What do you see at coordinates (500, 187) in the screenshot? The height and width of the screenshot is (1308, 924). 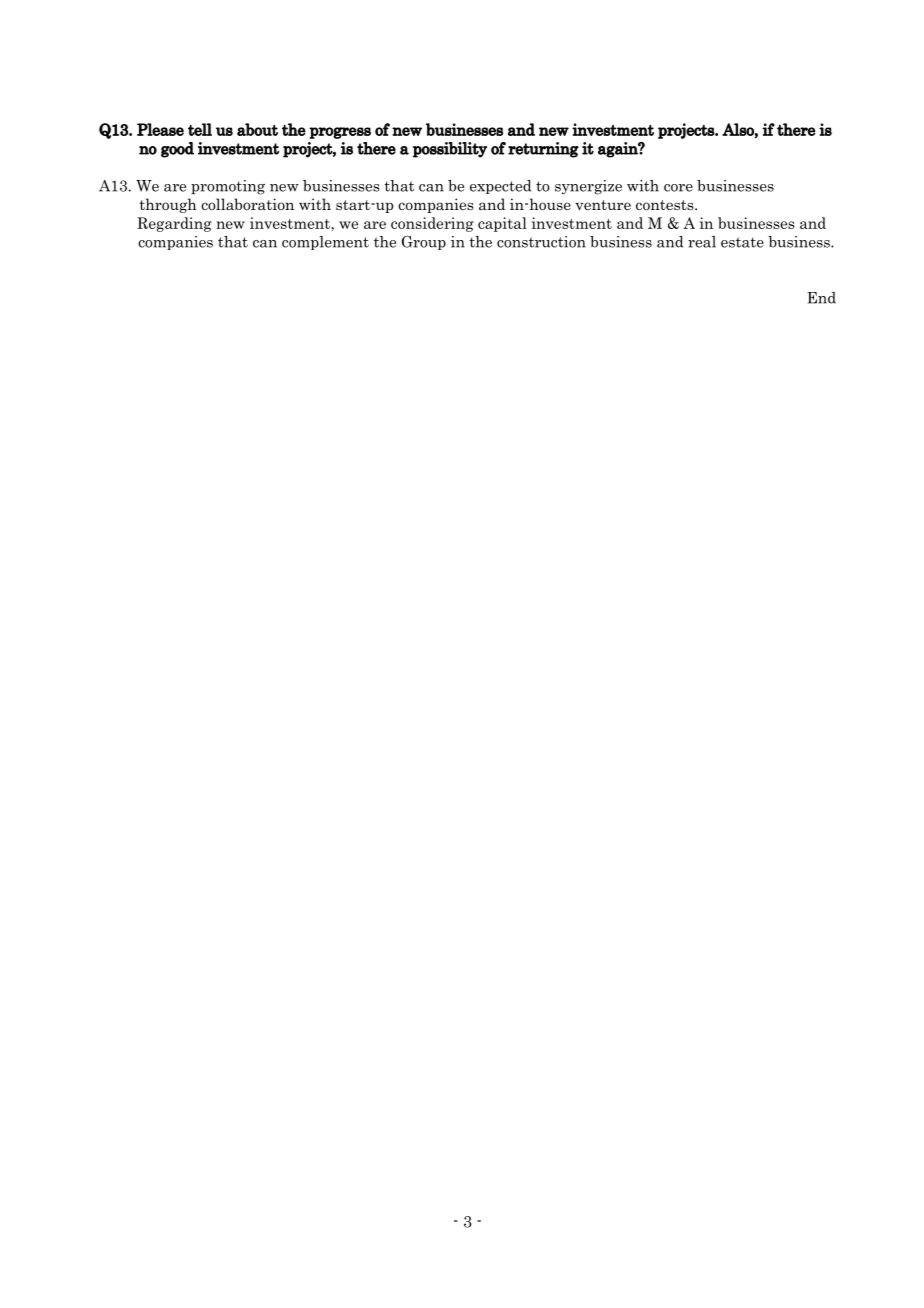 I see `expected` at bounding box center [500, 187].
